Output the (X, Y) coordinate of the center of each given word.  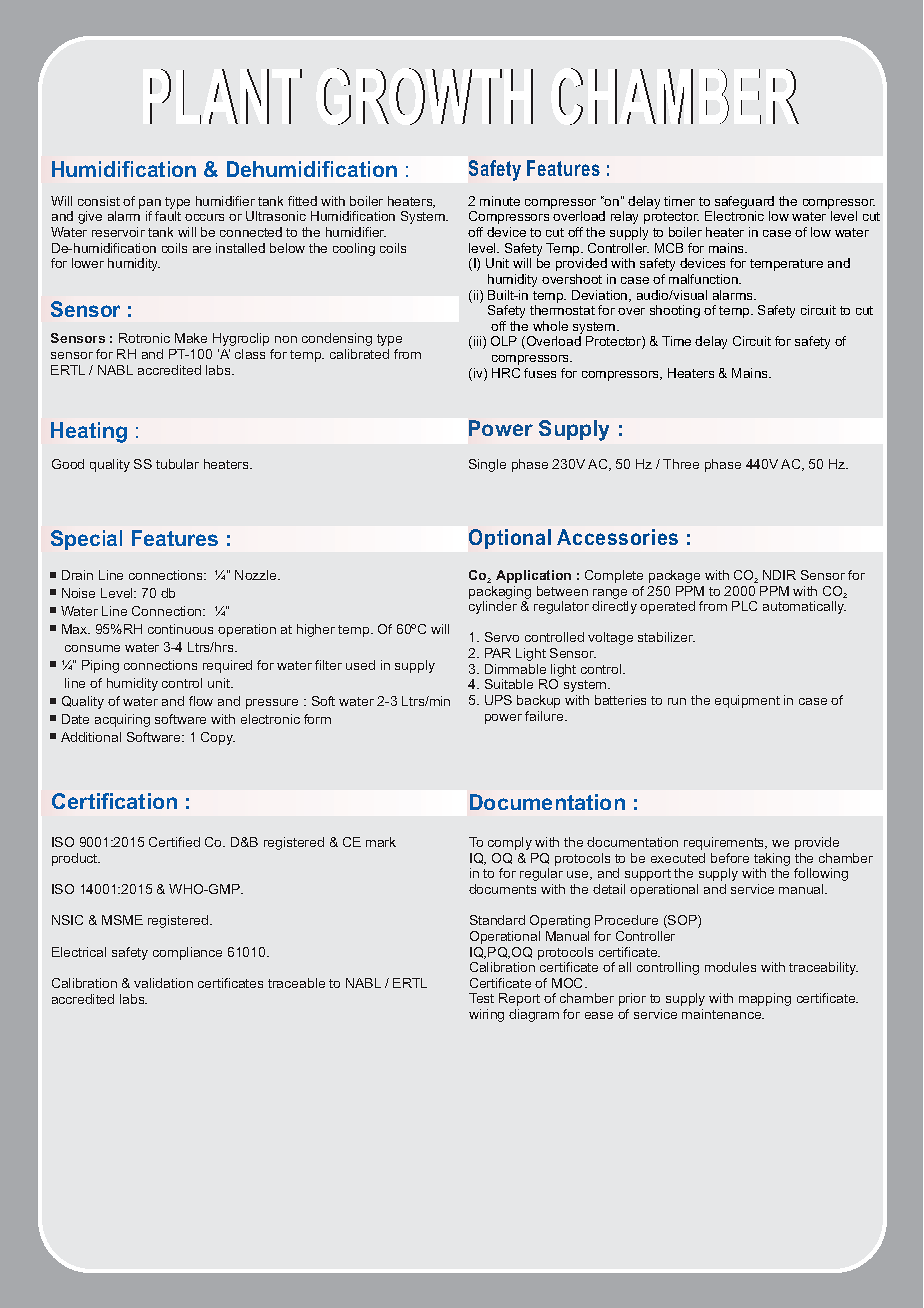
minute (500, 201)
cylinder (493, 607)
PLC (744, 606)
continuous (180, 629)
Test (481, 998)
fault (168, 216)
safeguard (744, 204)
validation (163, 983)
